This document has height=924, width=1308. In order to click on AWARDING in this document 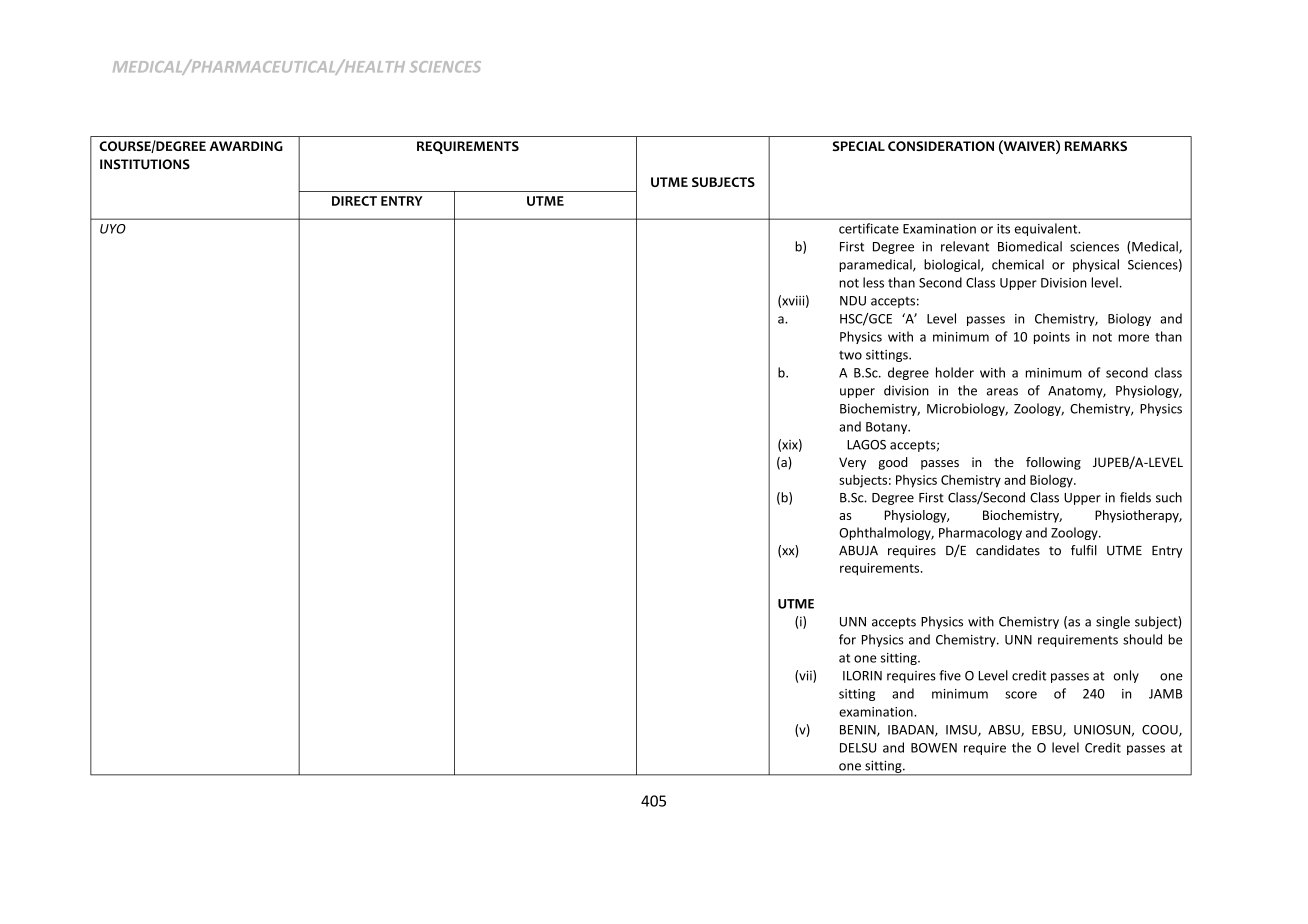, I will do `click(246, 146)`.
